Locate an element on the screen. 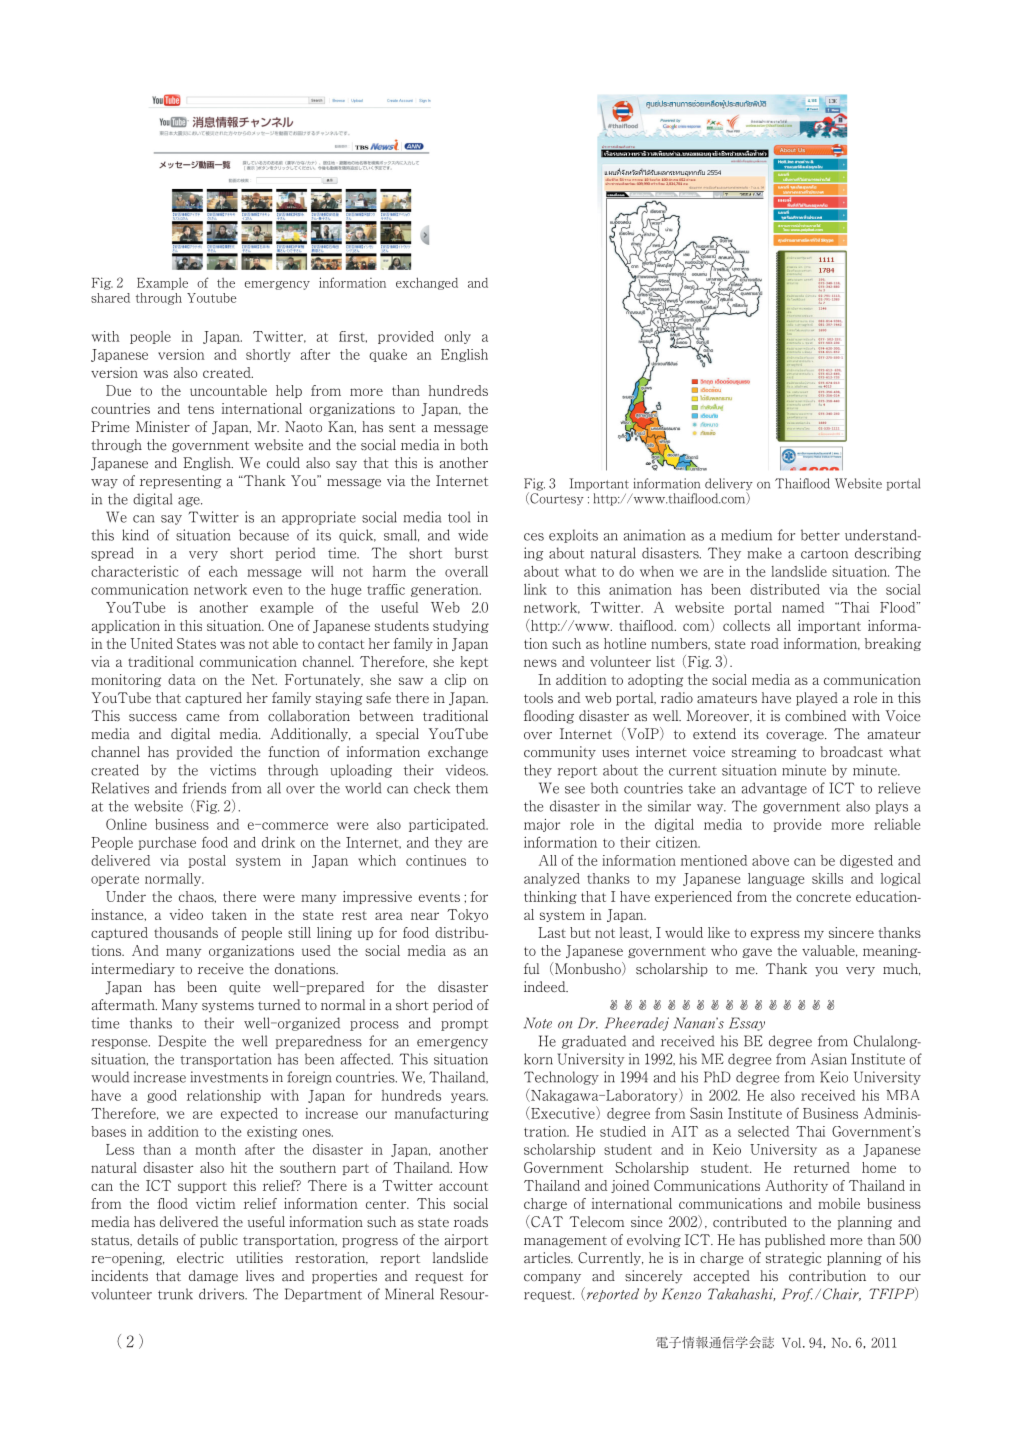 Image resolution: width=1012 pixels, height=1431 pixels. friends is located at coordinates (204, 788).
